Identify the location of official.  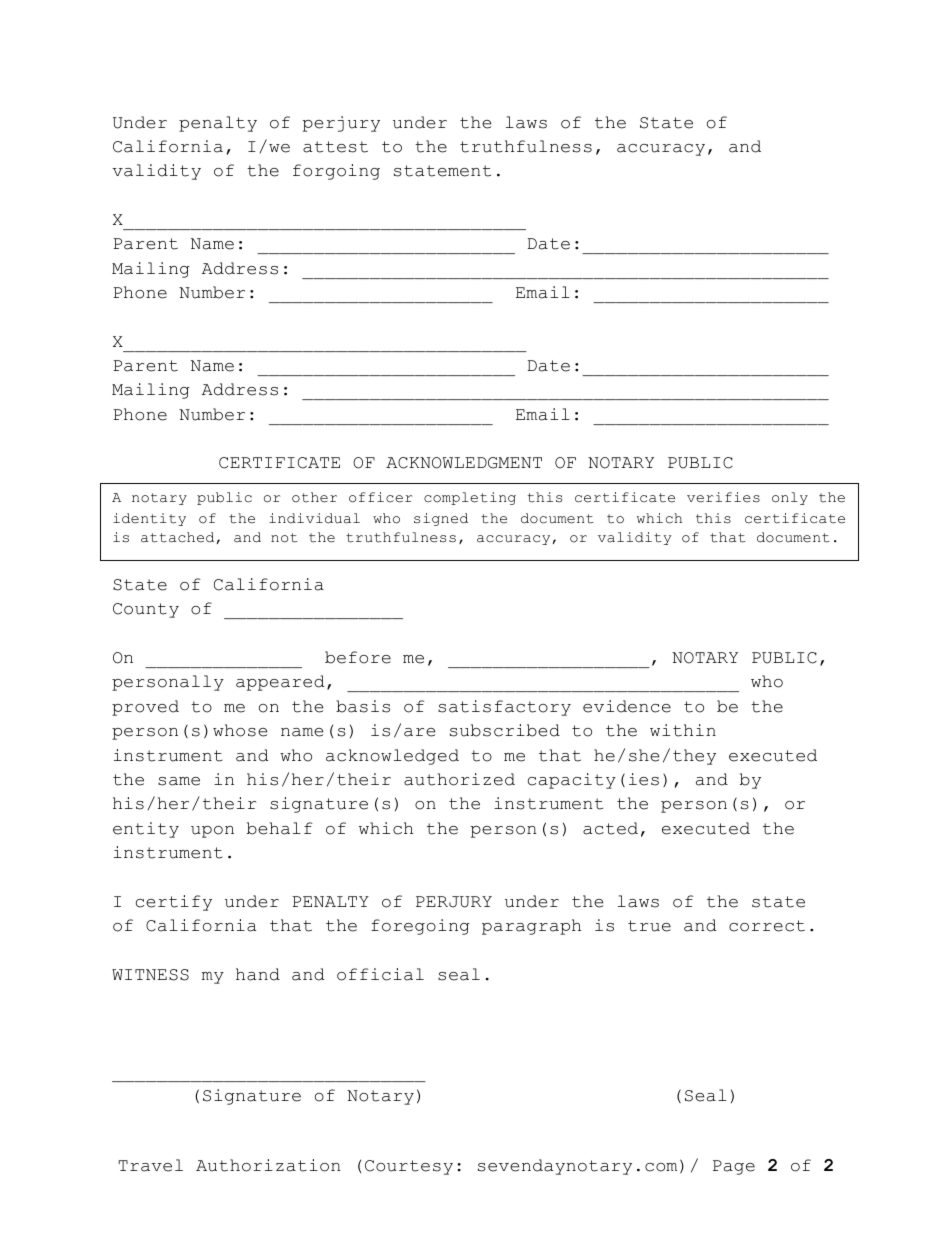
(380, 974).
